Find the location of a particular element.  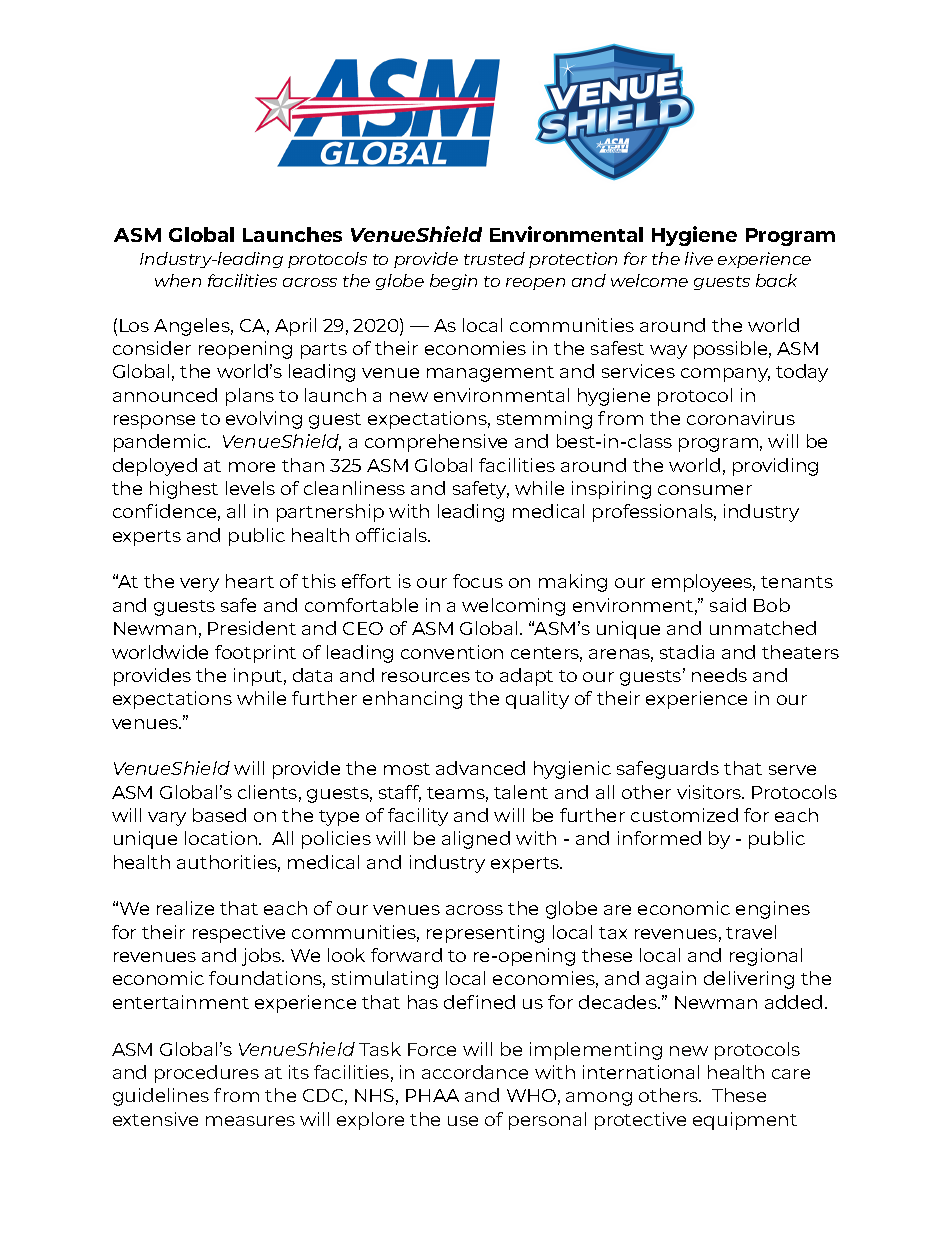

procedures is located at coordinates (207, 1074).
